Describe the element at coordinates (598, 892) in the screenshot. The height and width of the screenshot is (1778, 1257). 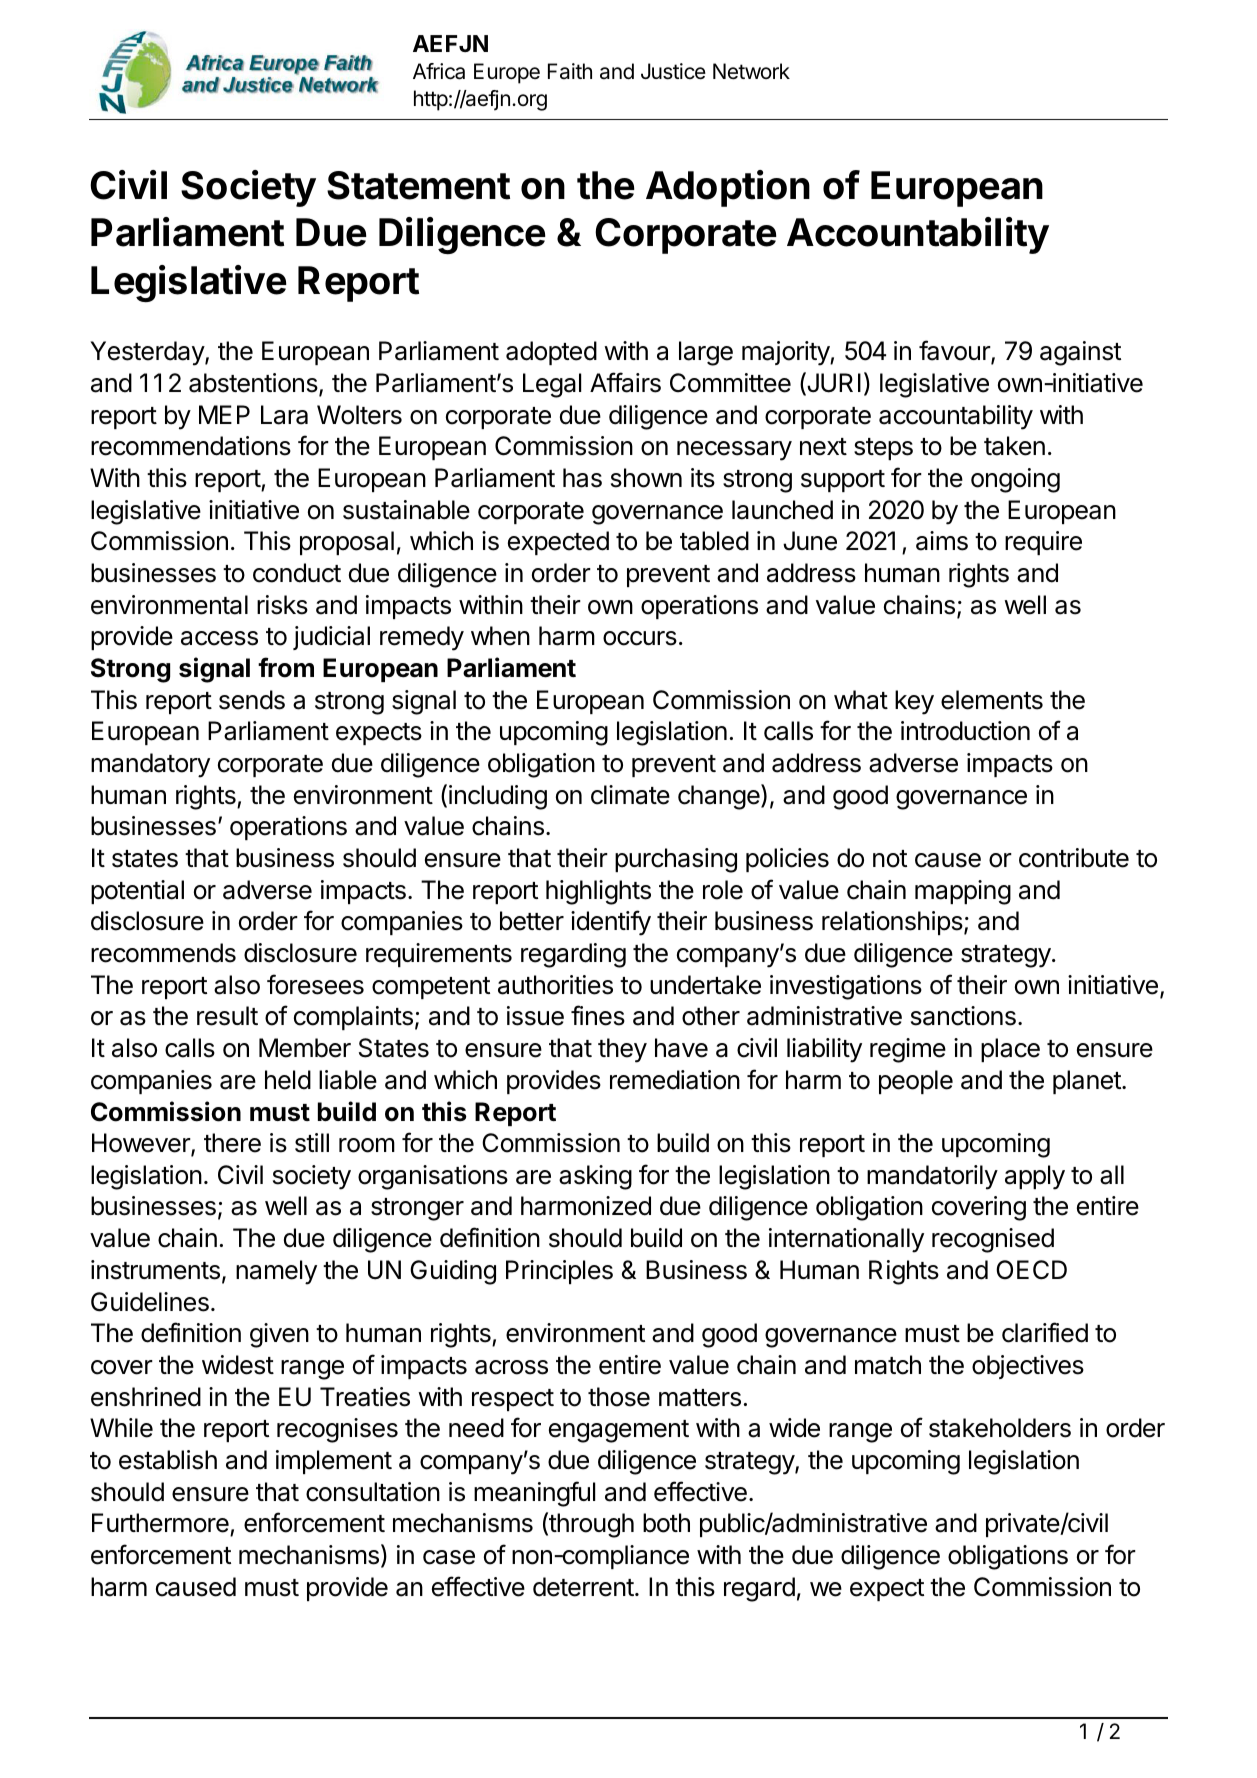
I see `highlights` at that location.
